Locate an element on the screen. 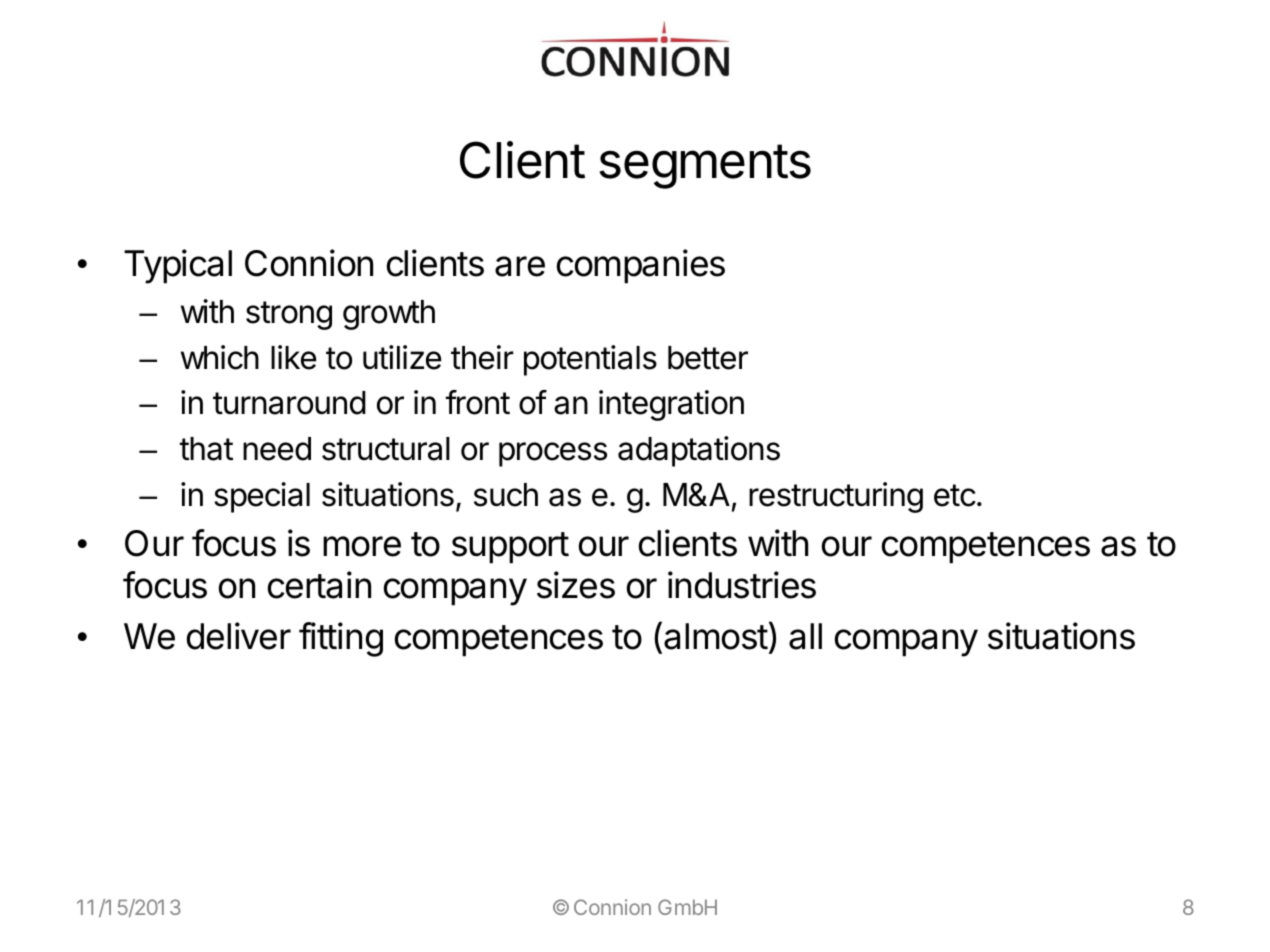 The height and width of the screenshot is (952, 1270). segments is located at coordinates (705, 166).
